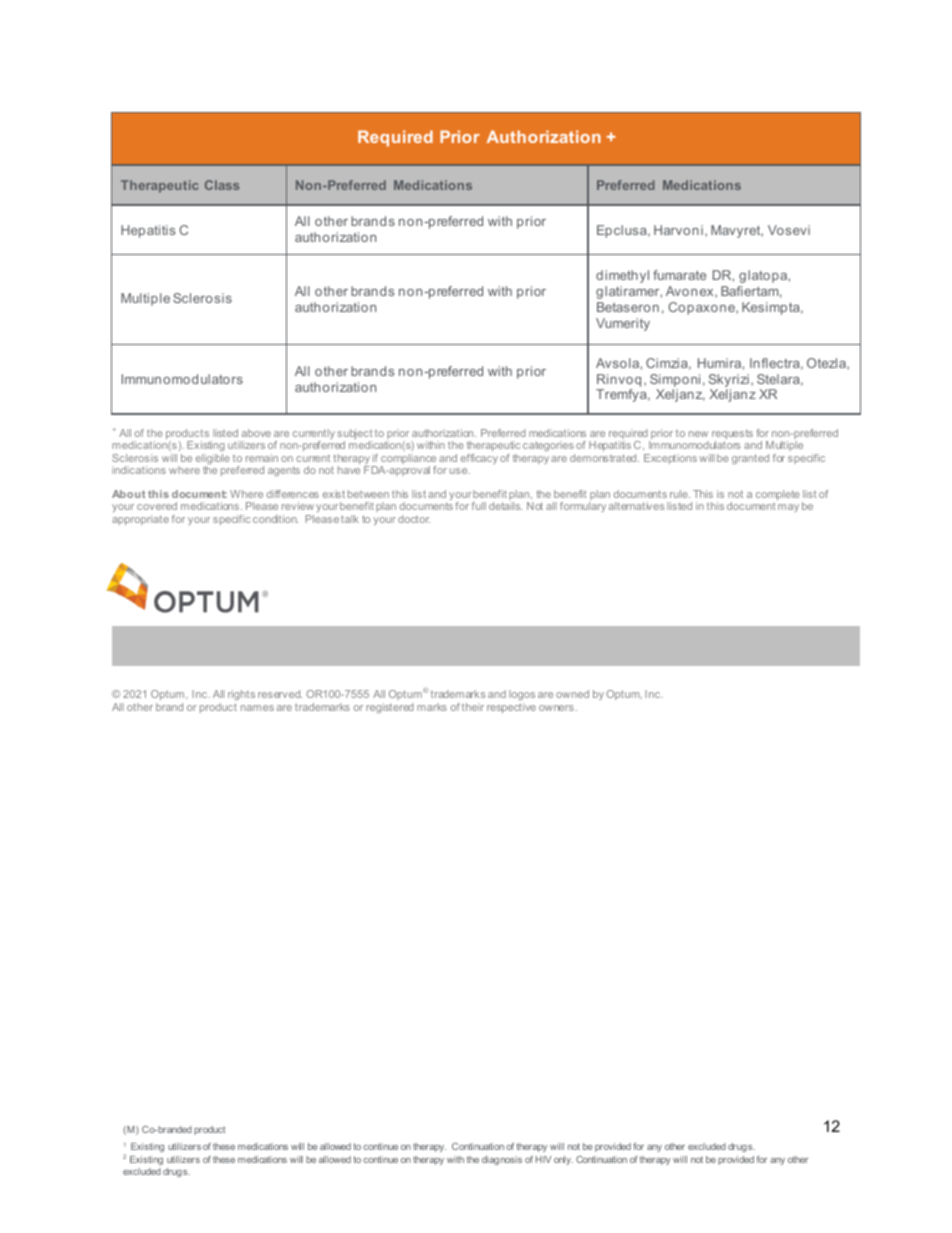 This page has width=952, height=1233. I want to click on Class, so click(222, 185).
